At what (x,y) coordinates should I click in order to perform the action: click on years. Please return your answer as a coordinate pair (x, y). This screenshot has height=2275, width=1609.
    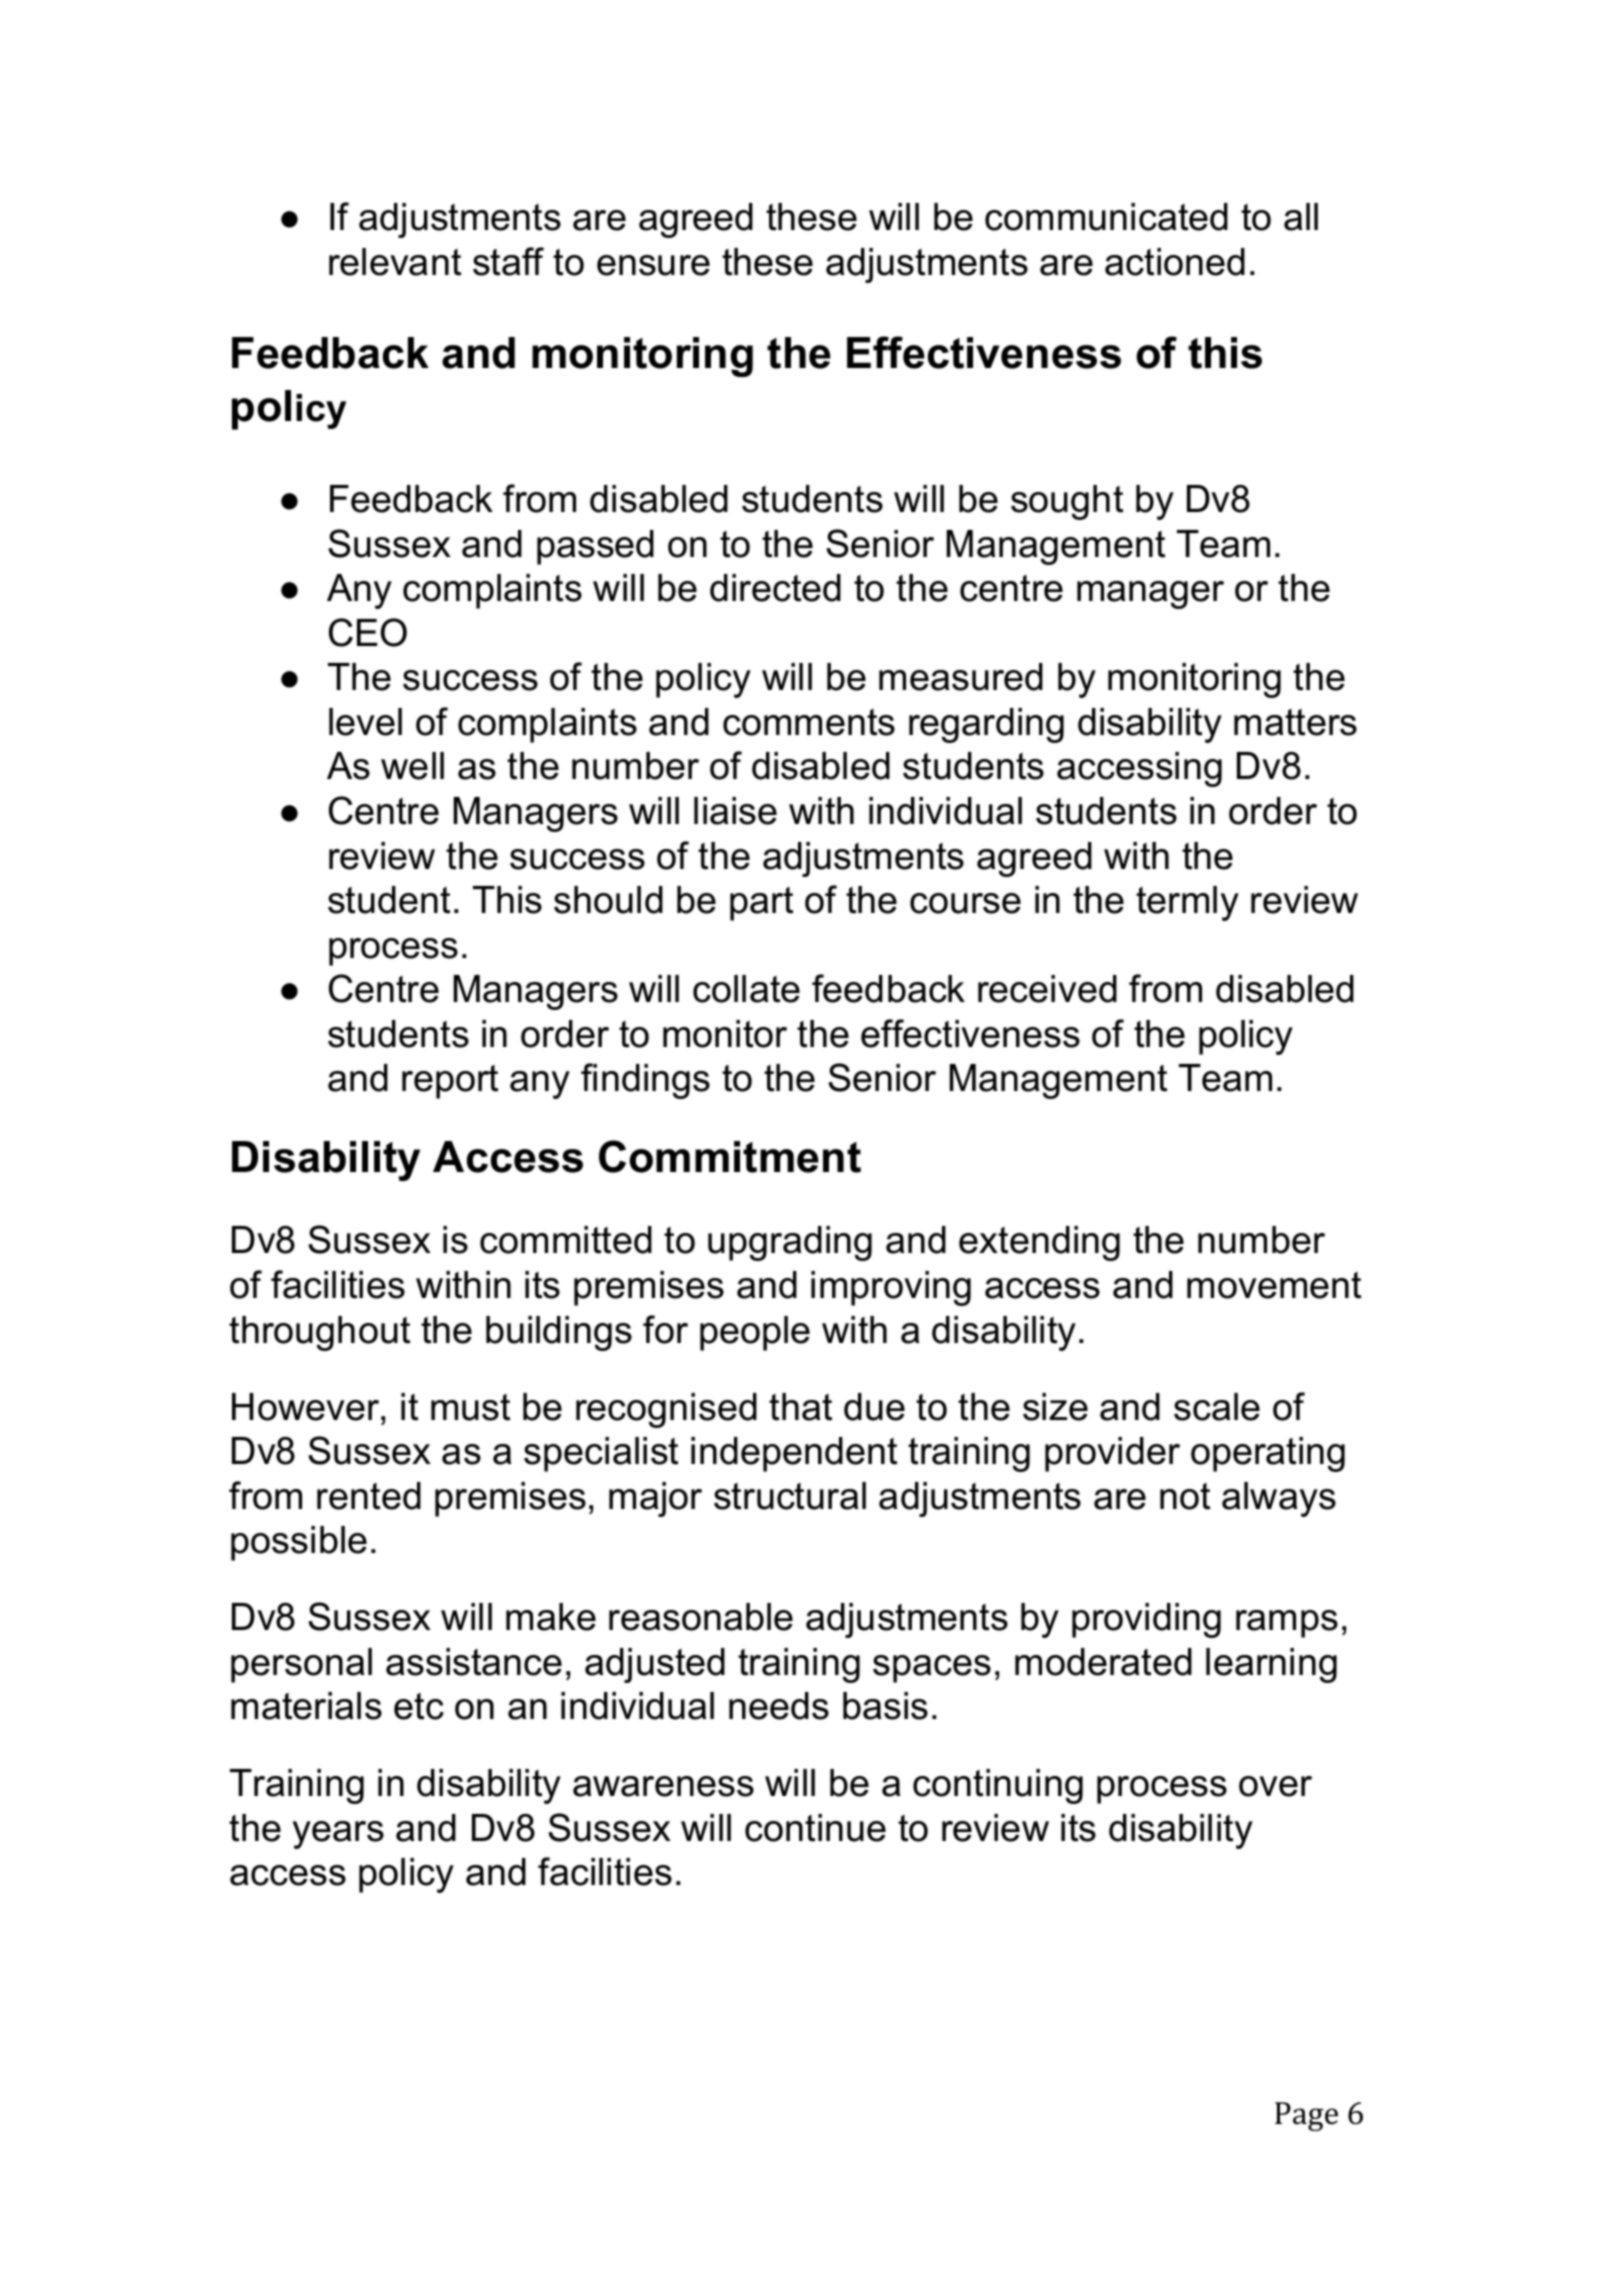
    Looking at the image, I should click on (338, 1835).
